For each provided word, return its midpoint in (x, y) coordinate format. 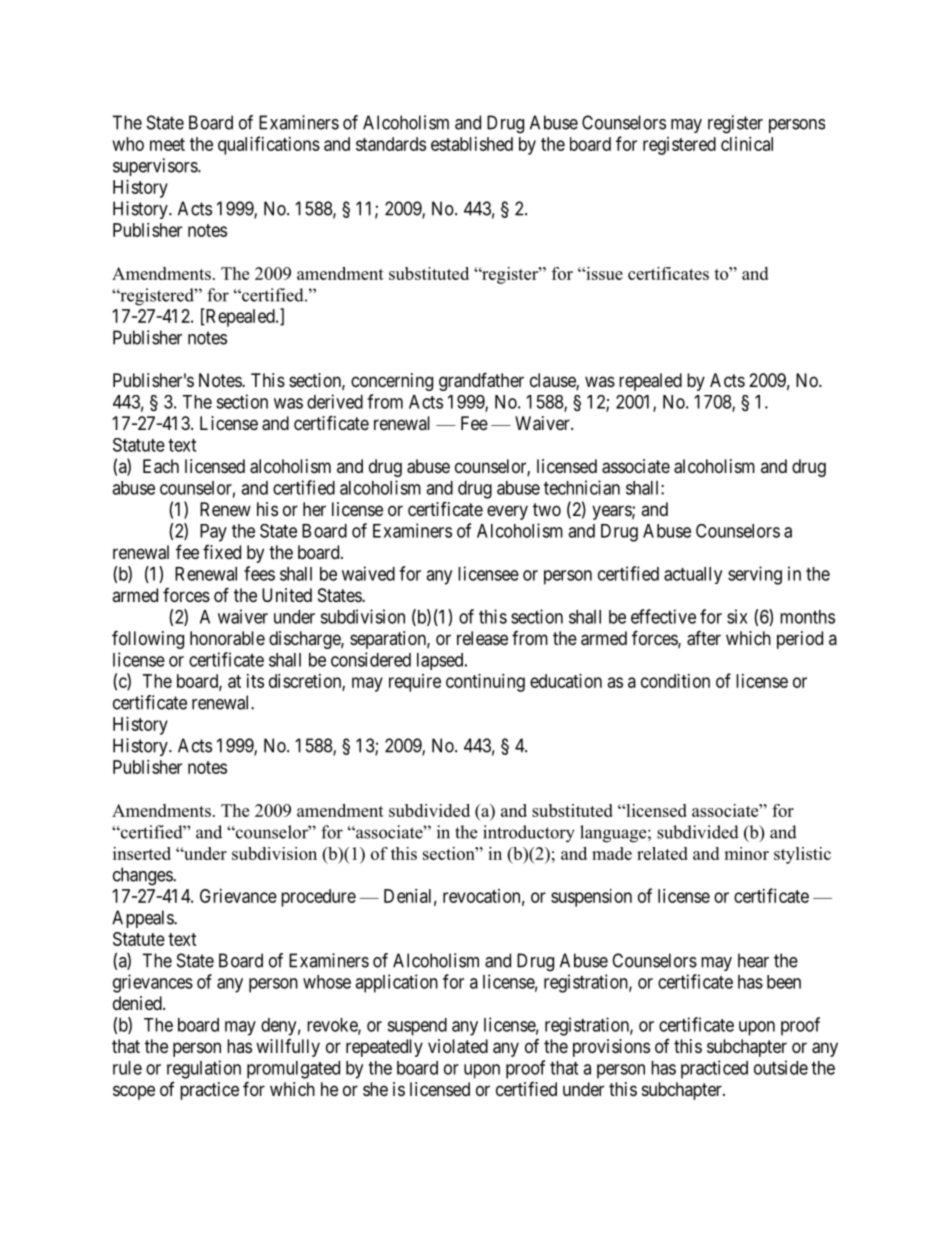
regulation (204, 1069)
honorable (227, 638)
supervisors (156, 167)
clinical (747, 144)
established (472, 144)
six (737, 616)
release (482, 638)
